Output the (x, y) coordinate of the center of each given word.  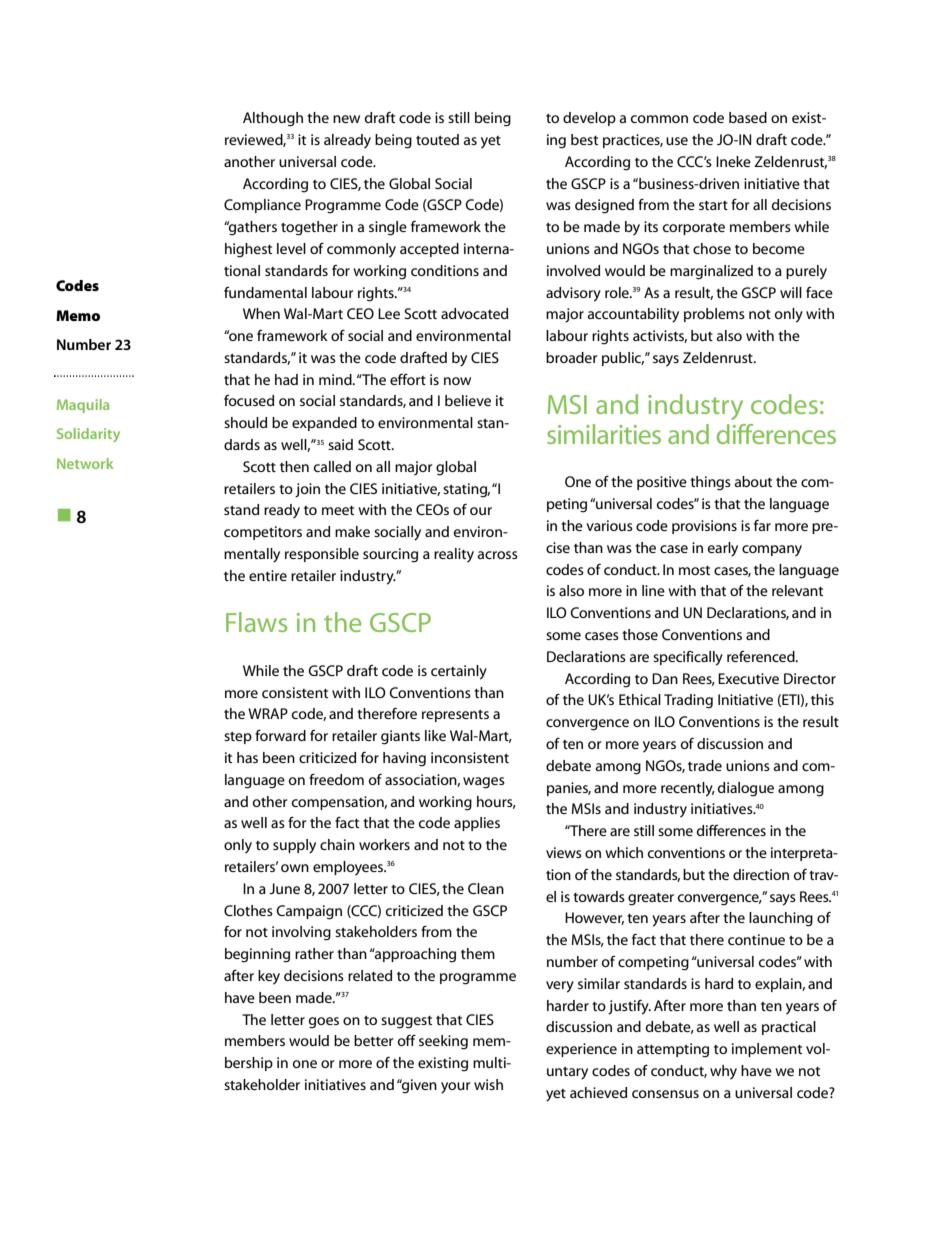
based (748, 117)
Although (273, 119)
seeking (443, 1042)
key (269, 977)
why (723, 1072)
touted (437, 139)
